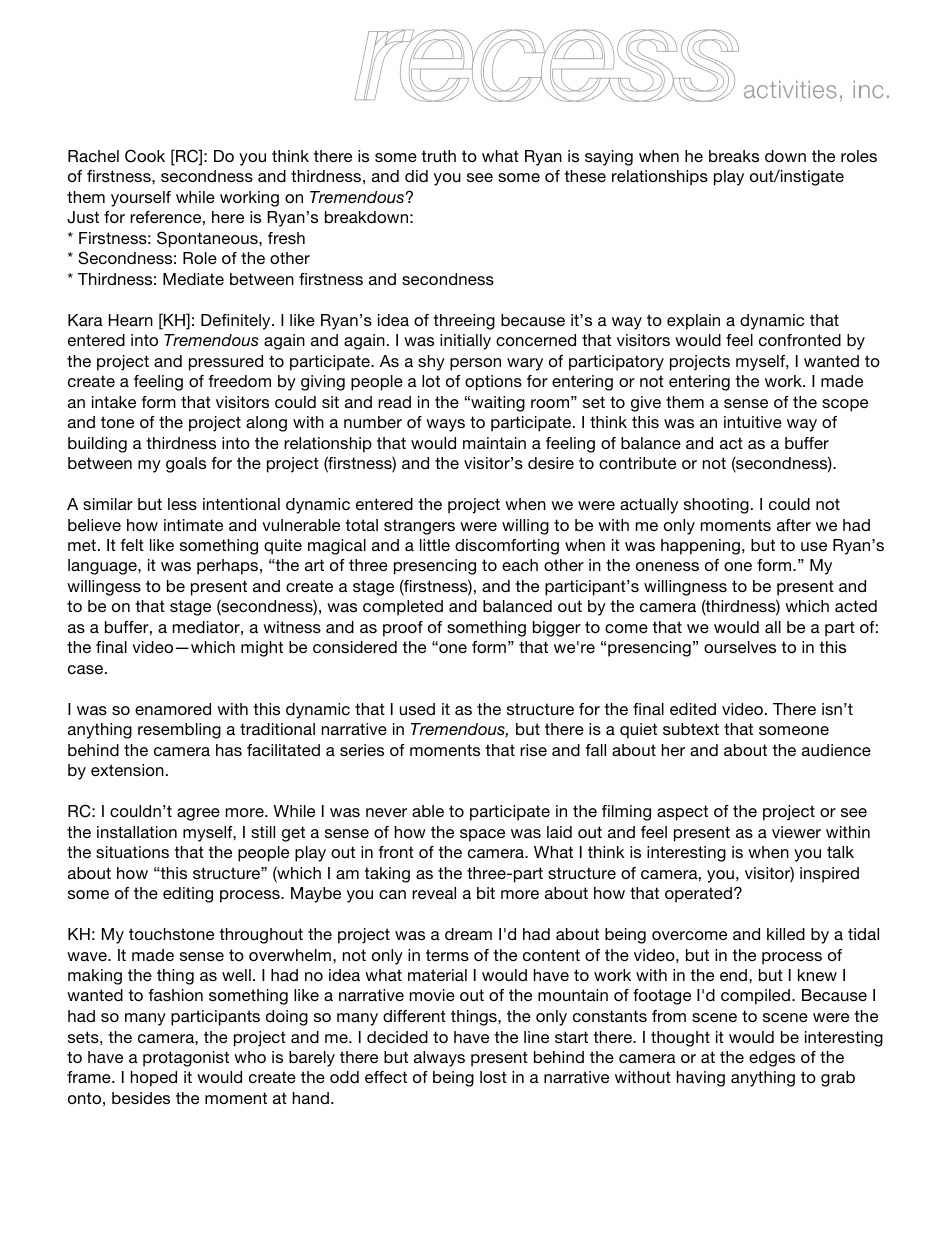 This document has width=952, height=1233. Describe the element at coordinates (796, 832) in the document. I see `viewer` at that location.
